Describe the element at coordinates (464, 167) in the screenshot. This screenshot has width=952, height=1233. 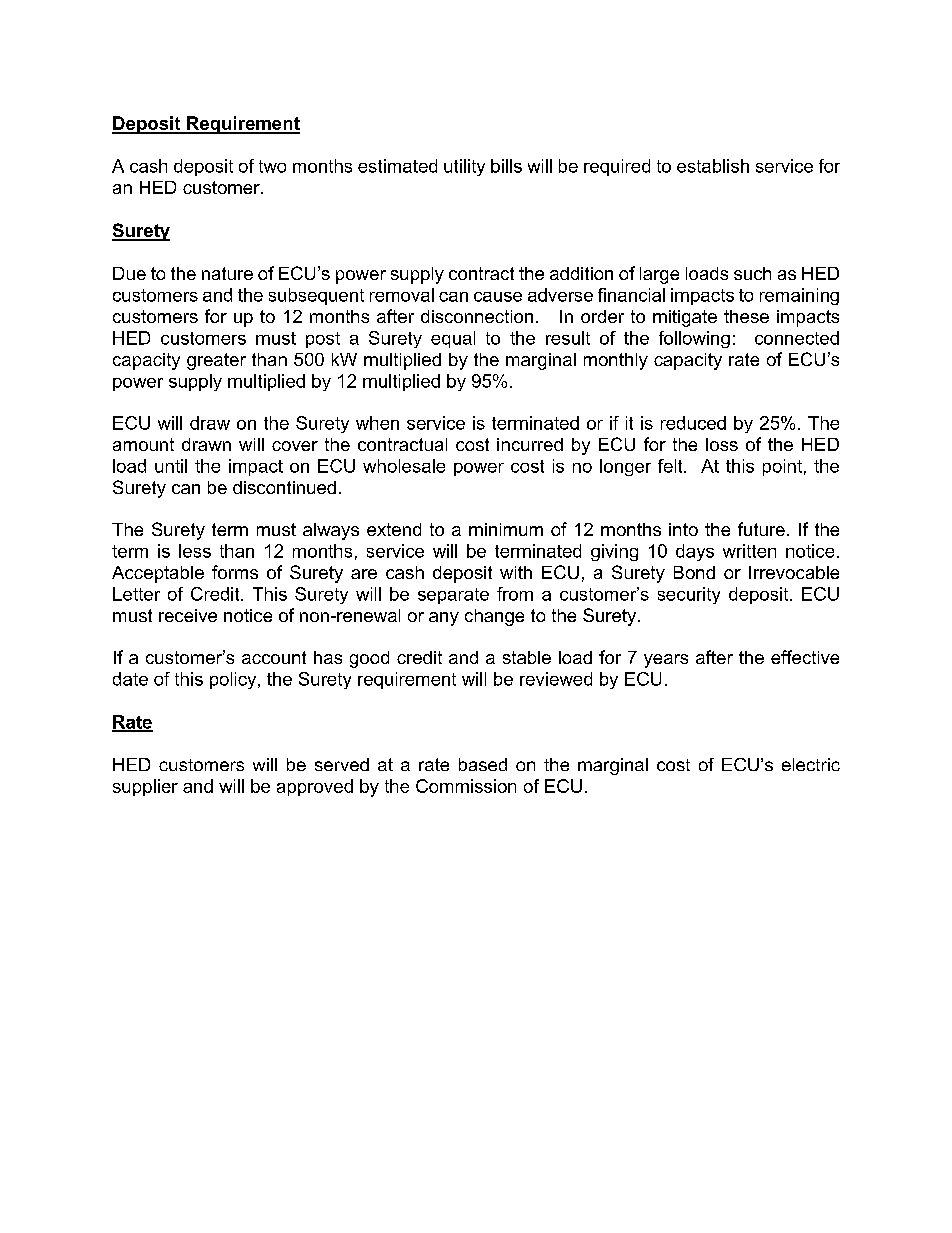
I see `utility` at that location.
